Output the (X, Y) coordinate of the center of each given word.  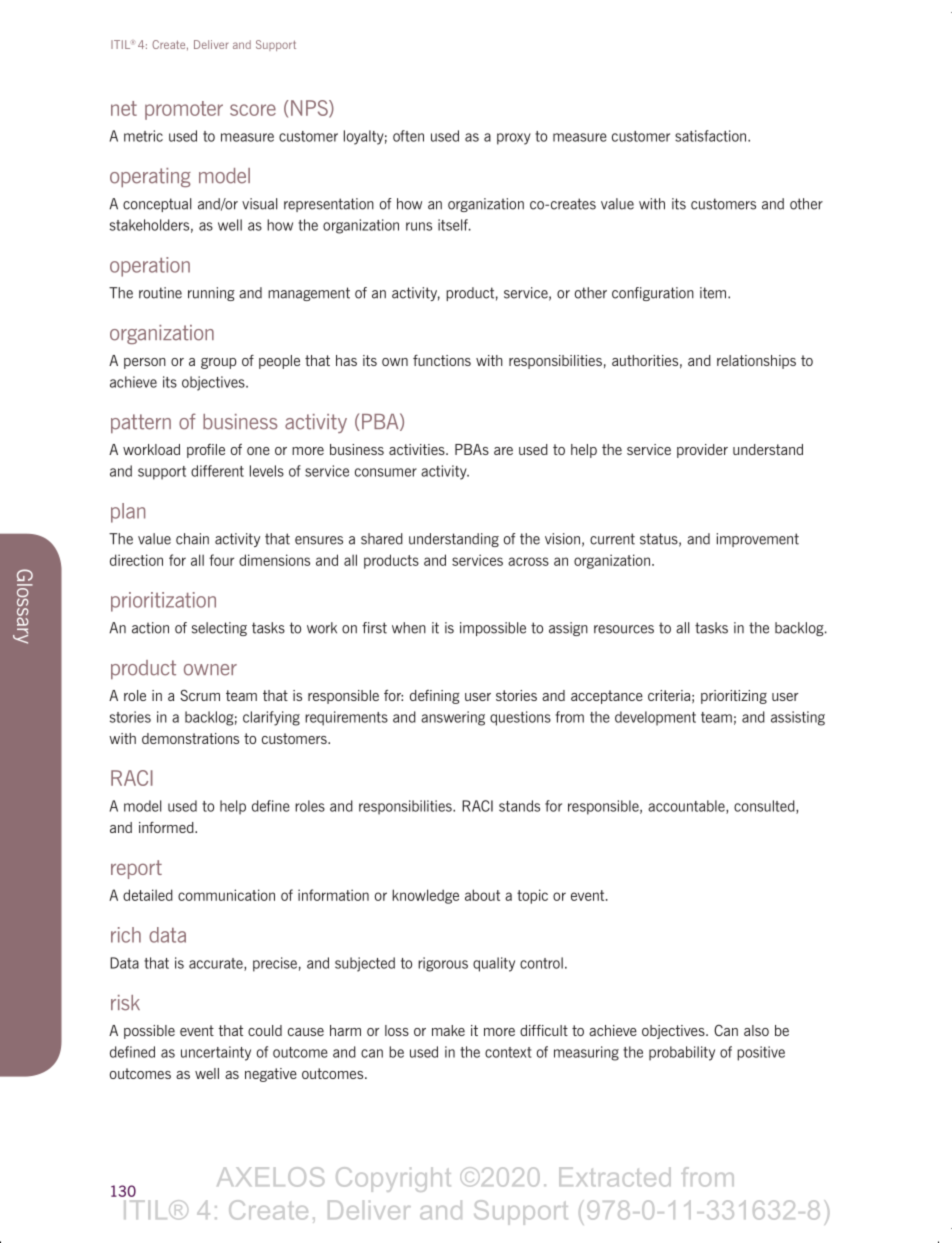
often (408, 136)
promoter (184, 110)
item (714, 293)
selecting (219, 629)
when (409, 628)
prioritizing (734, 697)
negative (271, 1075)
